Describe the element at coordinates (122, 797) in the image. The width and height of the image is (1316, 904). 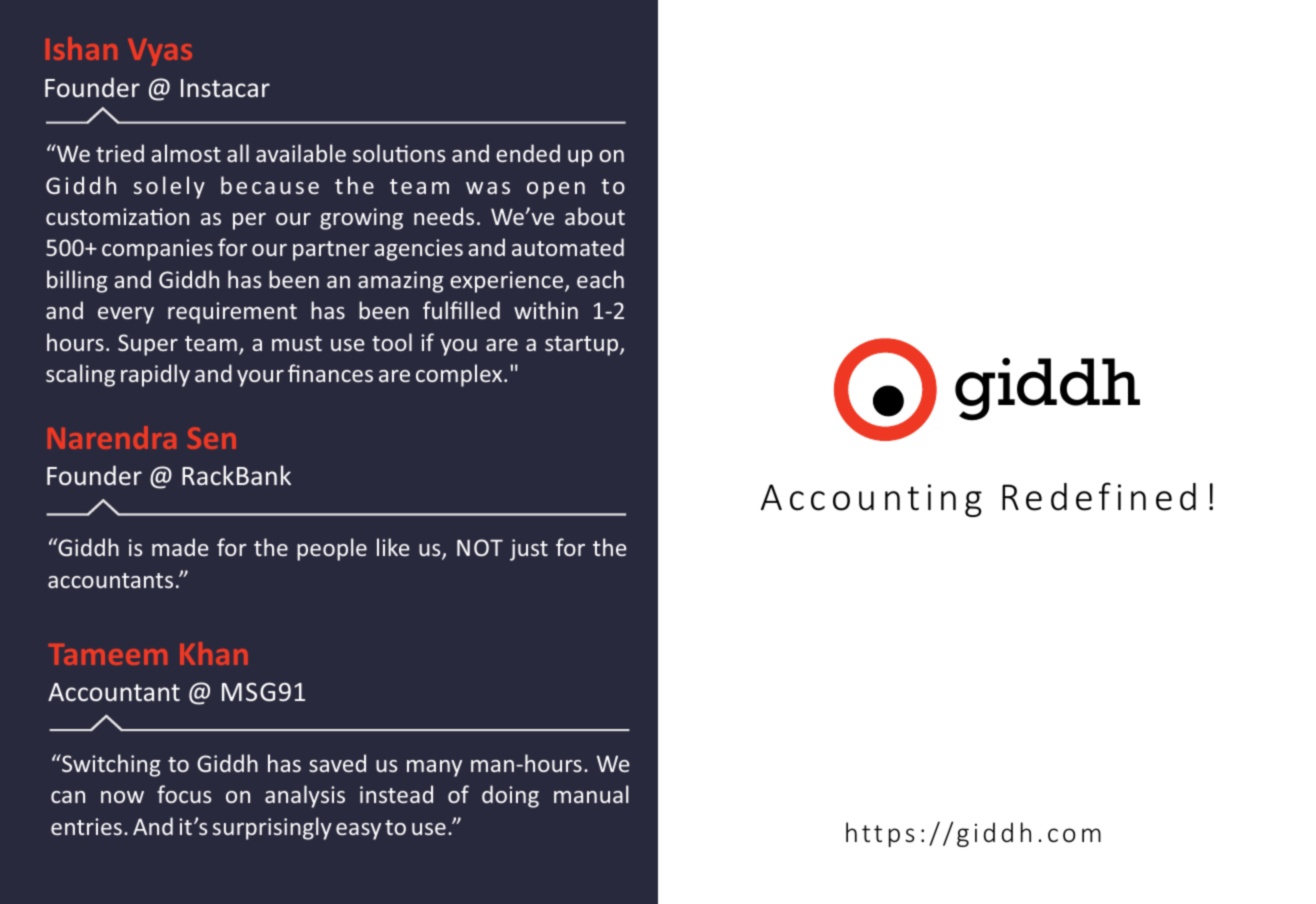
I see `now` at that location.
